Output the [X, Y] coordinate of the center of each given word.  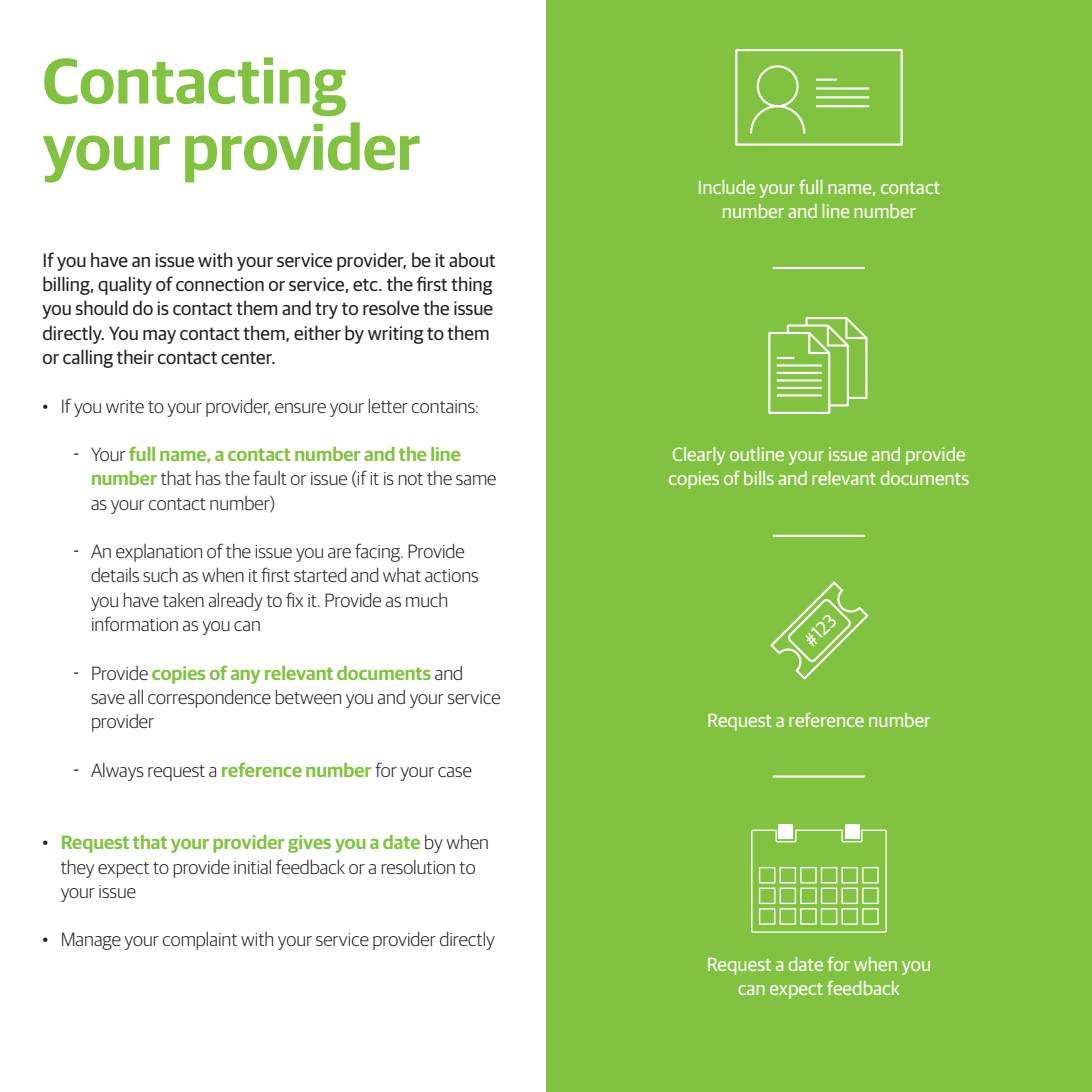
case [455, 772]
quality [125, 285]
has [208, 478]
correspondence [209, 699]
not [410, 479]
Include [727, 187]
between [308, 697]
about [472, 260]
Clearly [699, 456]
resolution [418, 867]
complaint [200, 941]
